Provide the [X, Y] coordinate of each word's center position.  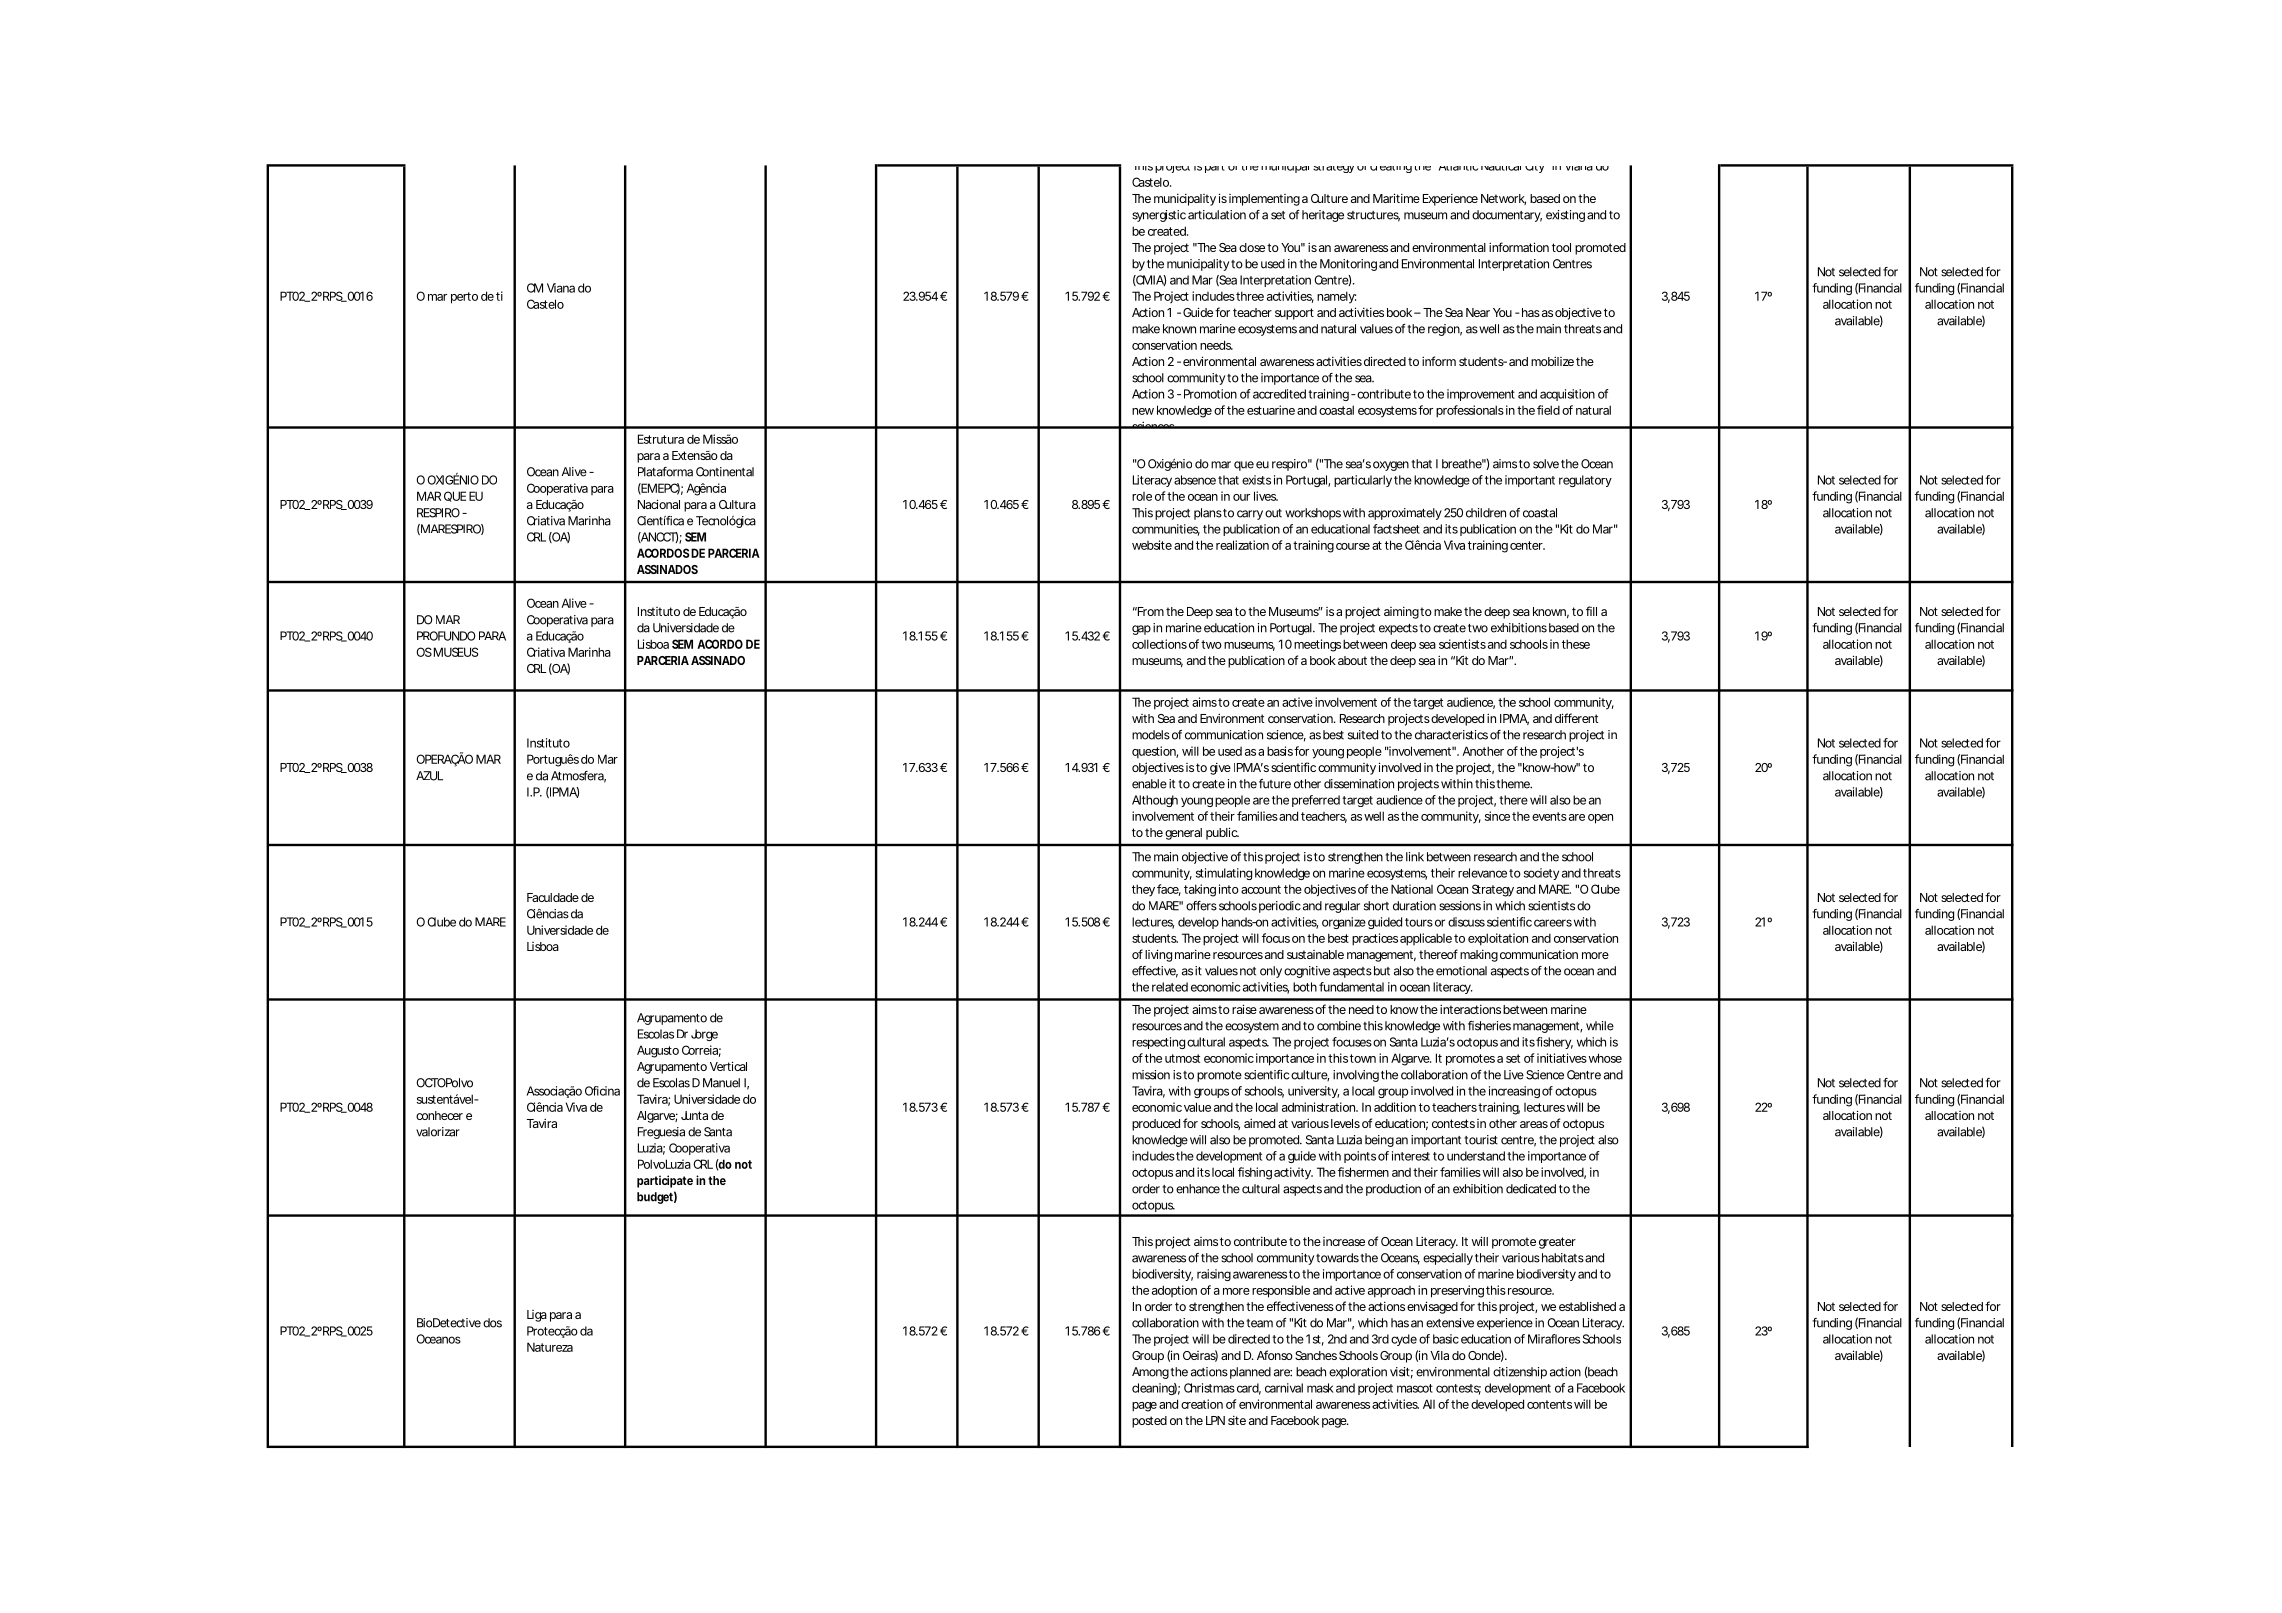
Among [1150, 1373]
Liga [537, 1316]
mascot [1415, 1388]
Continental [725, 472]
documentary [1507, 216]
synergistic [1159, 216]
